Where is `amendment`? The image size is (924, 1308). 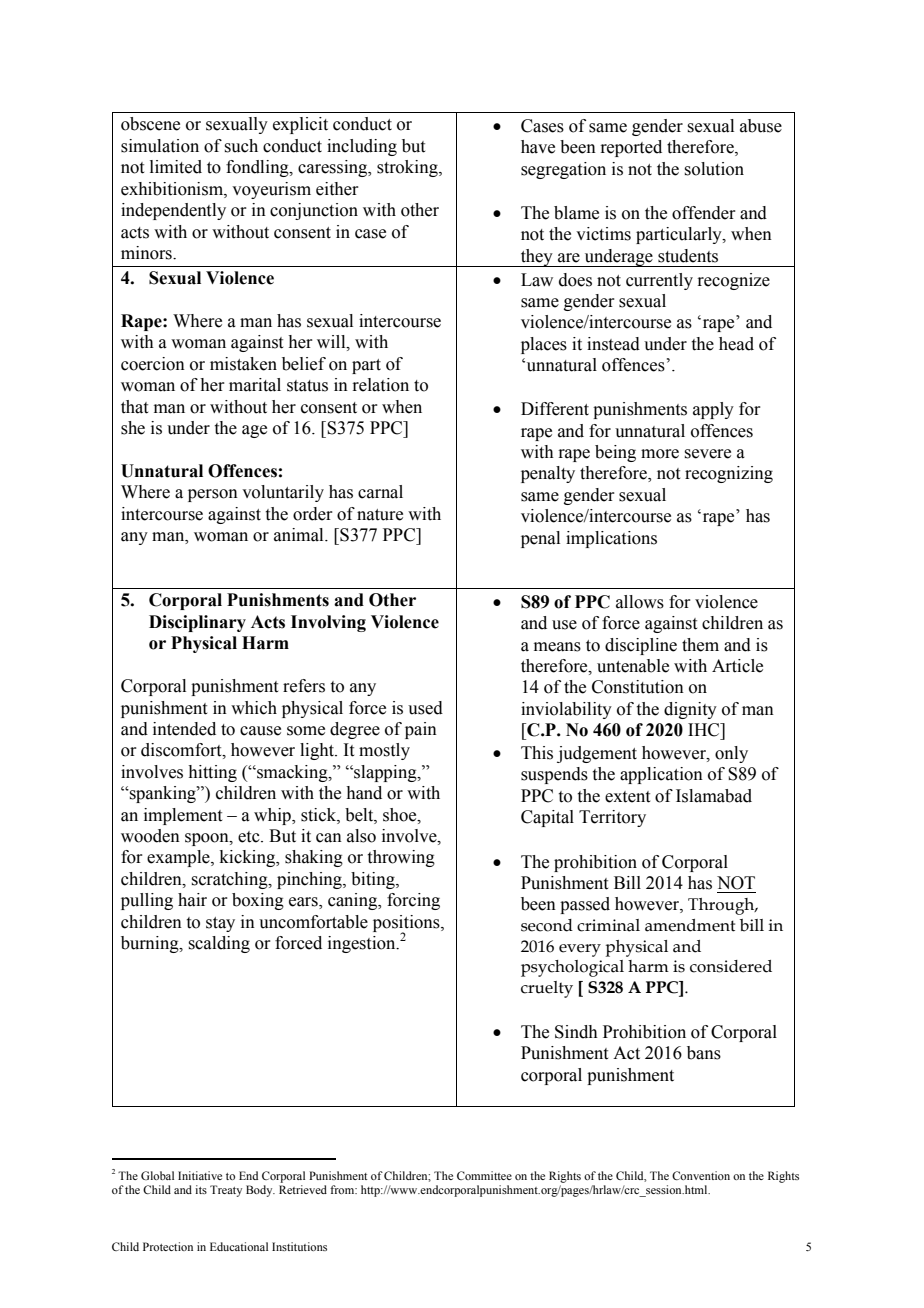
amendment is located at coordinates (690, 925).
